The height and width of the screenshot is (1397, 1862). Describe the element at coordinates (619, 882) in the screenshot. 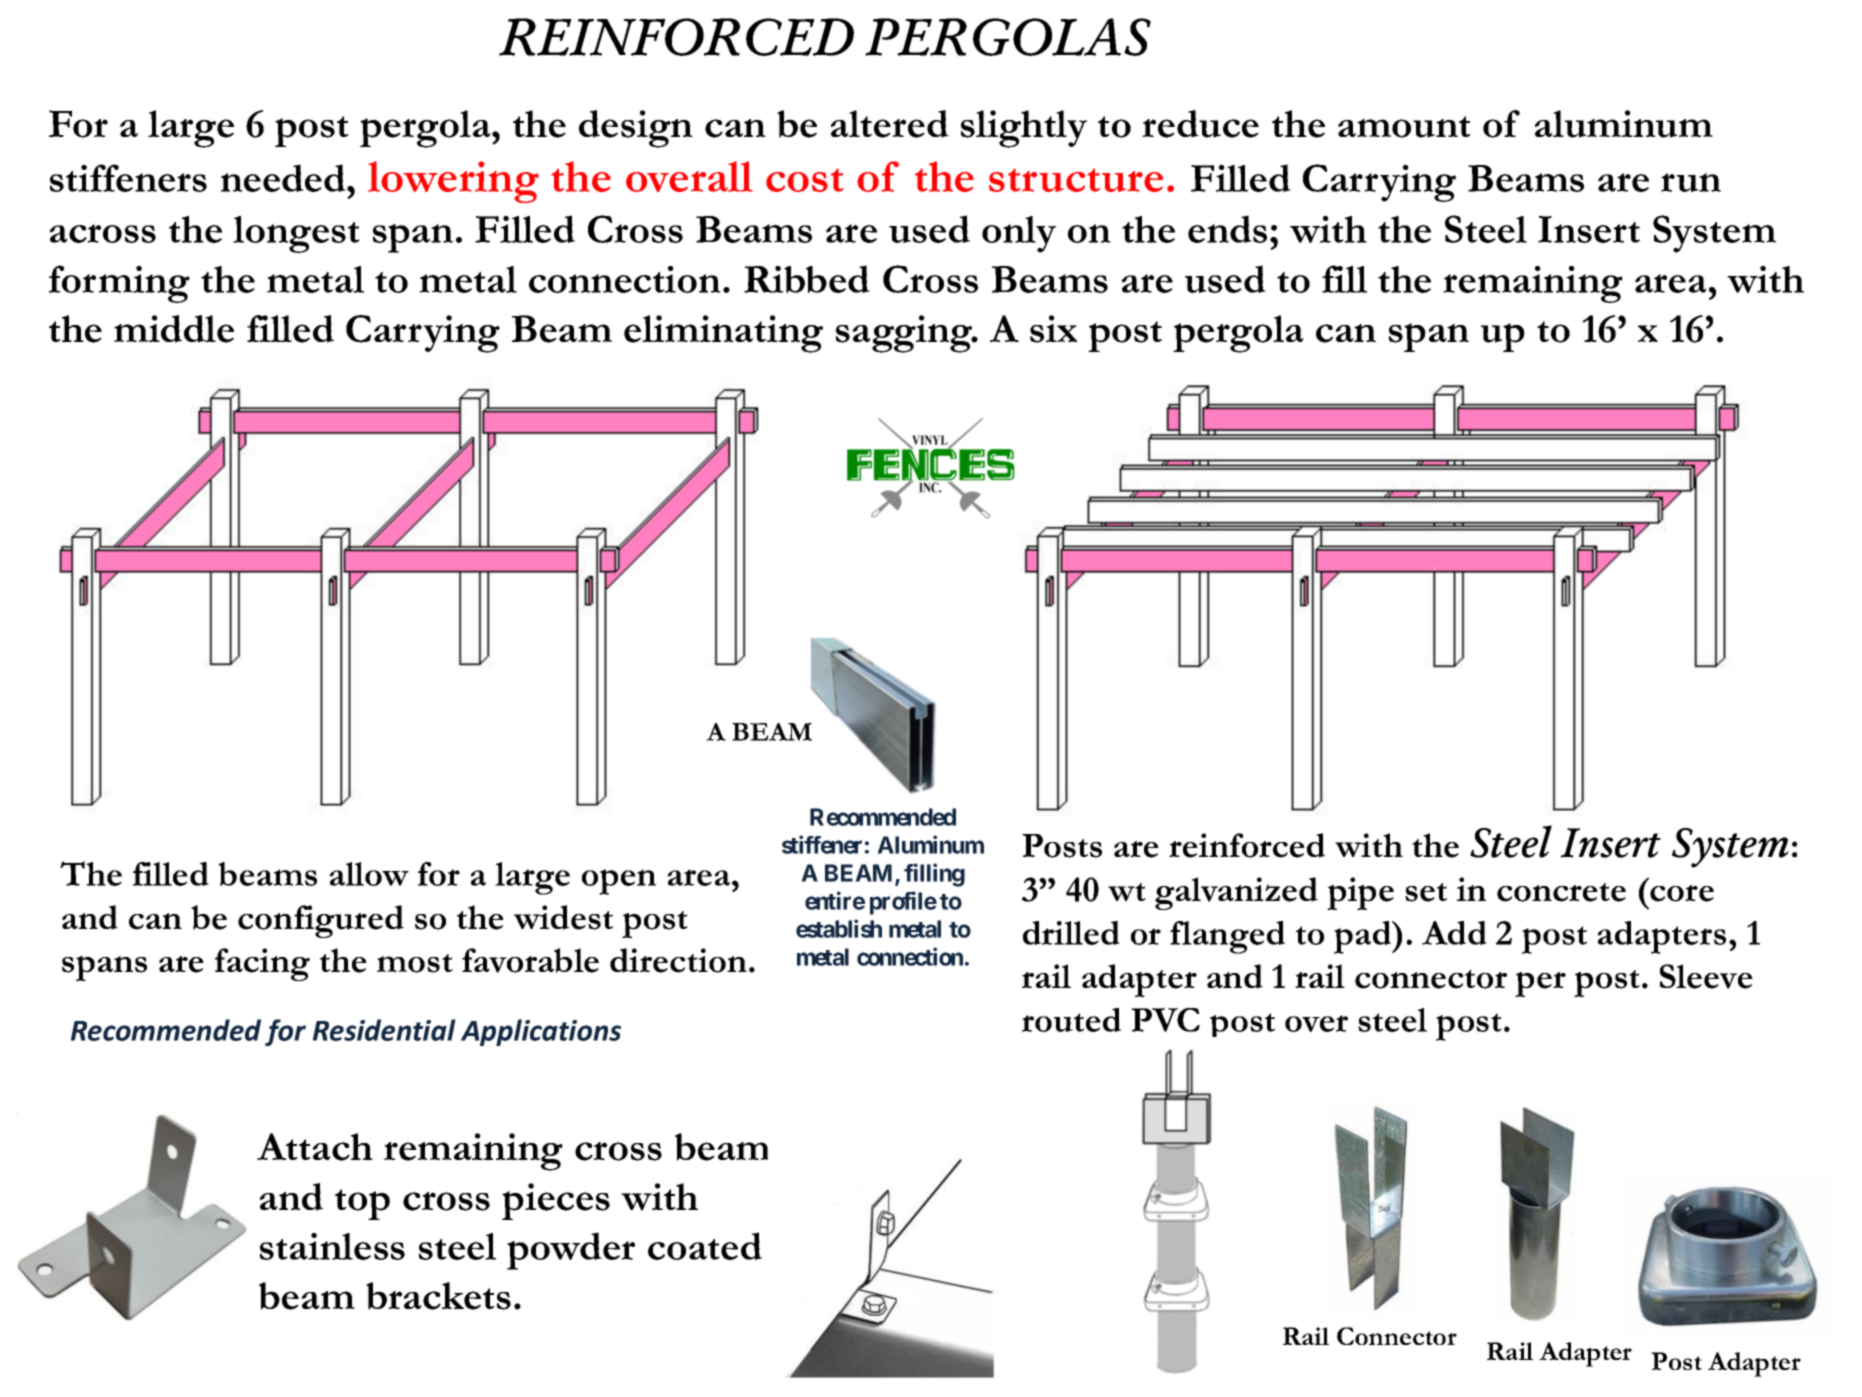

I see `open` at that location.
